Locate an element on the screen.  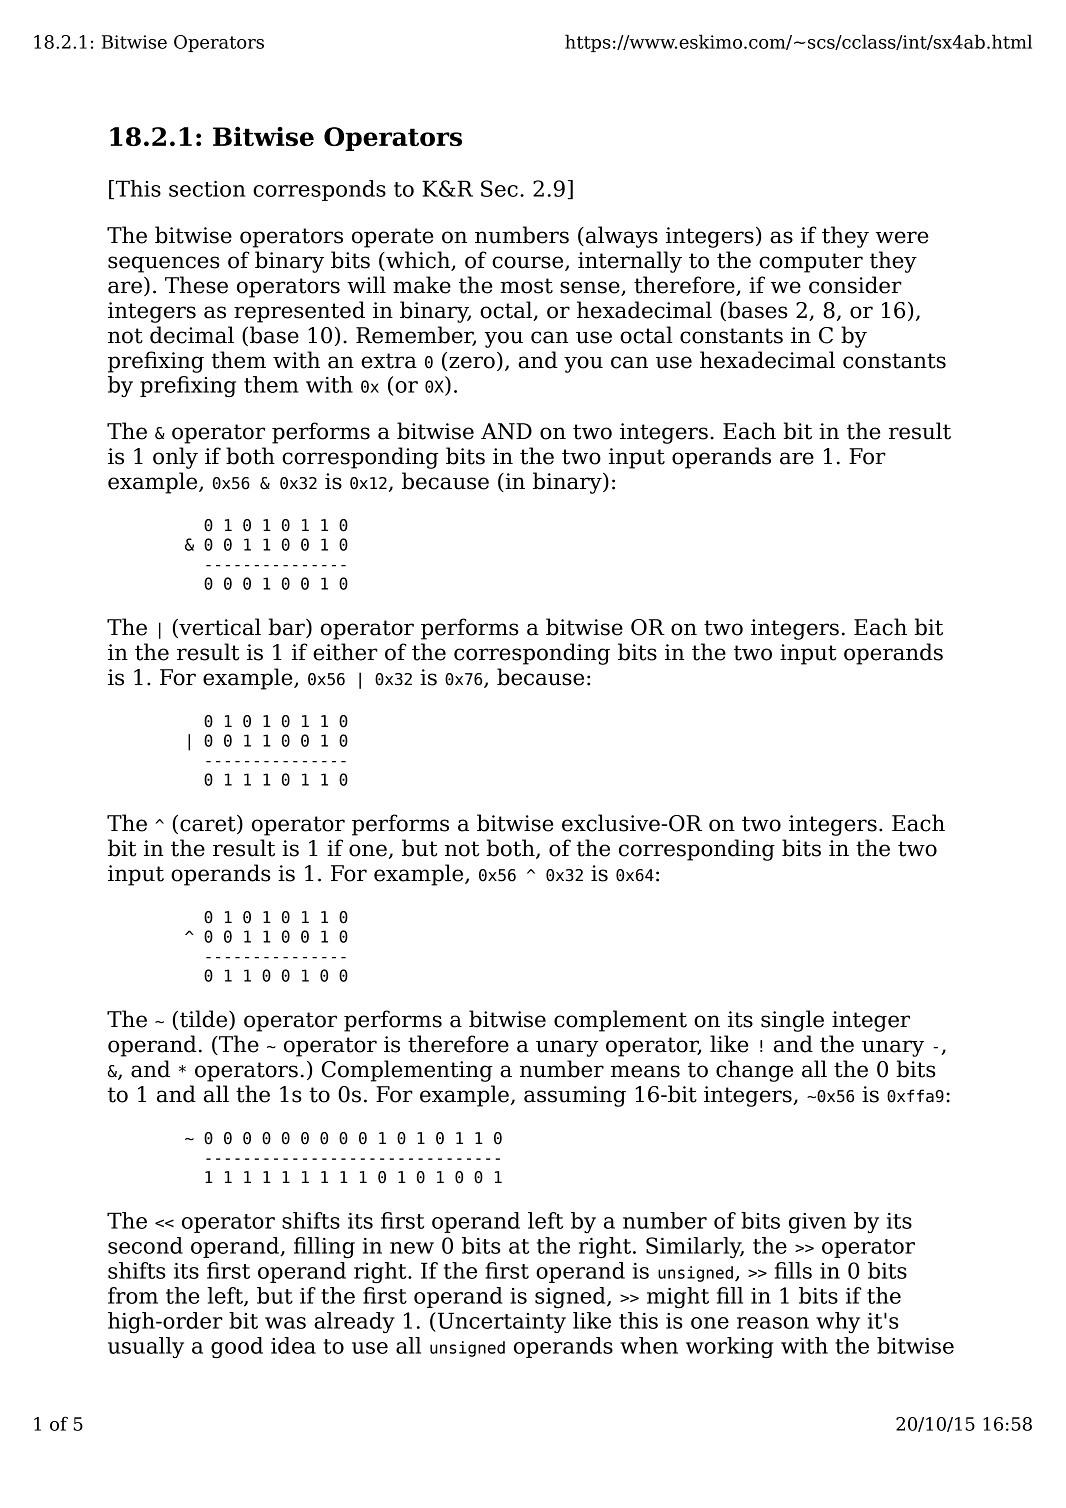
caret is located at coordinates (209, 824).
